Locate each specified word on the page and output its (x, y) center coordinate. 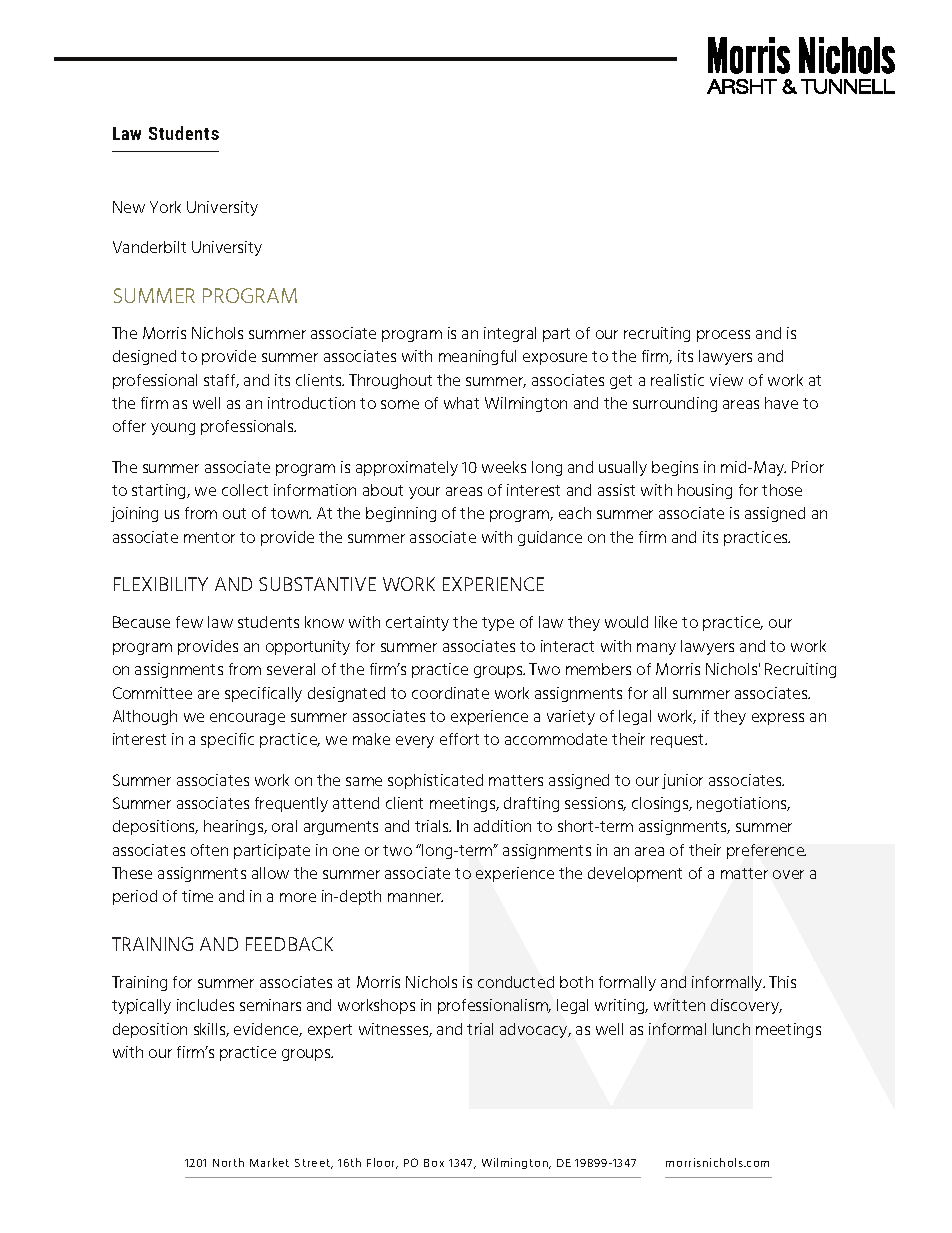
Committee (152, 693)
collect (245, 490)
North (228, 1162)
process (723, 336)
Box (434, 1163)
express (778, 719)
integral (510, 334)
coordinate (450, 693)
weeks (504, 467)
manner (415, 897)
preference (766, 851)
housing (705, 491)
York (165, 207)
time (197, 896)
